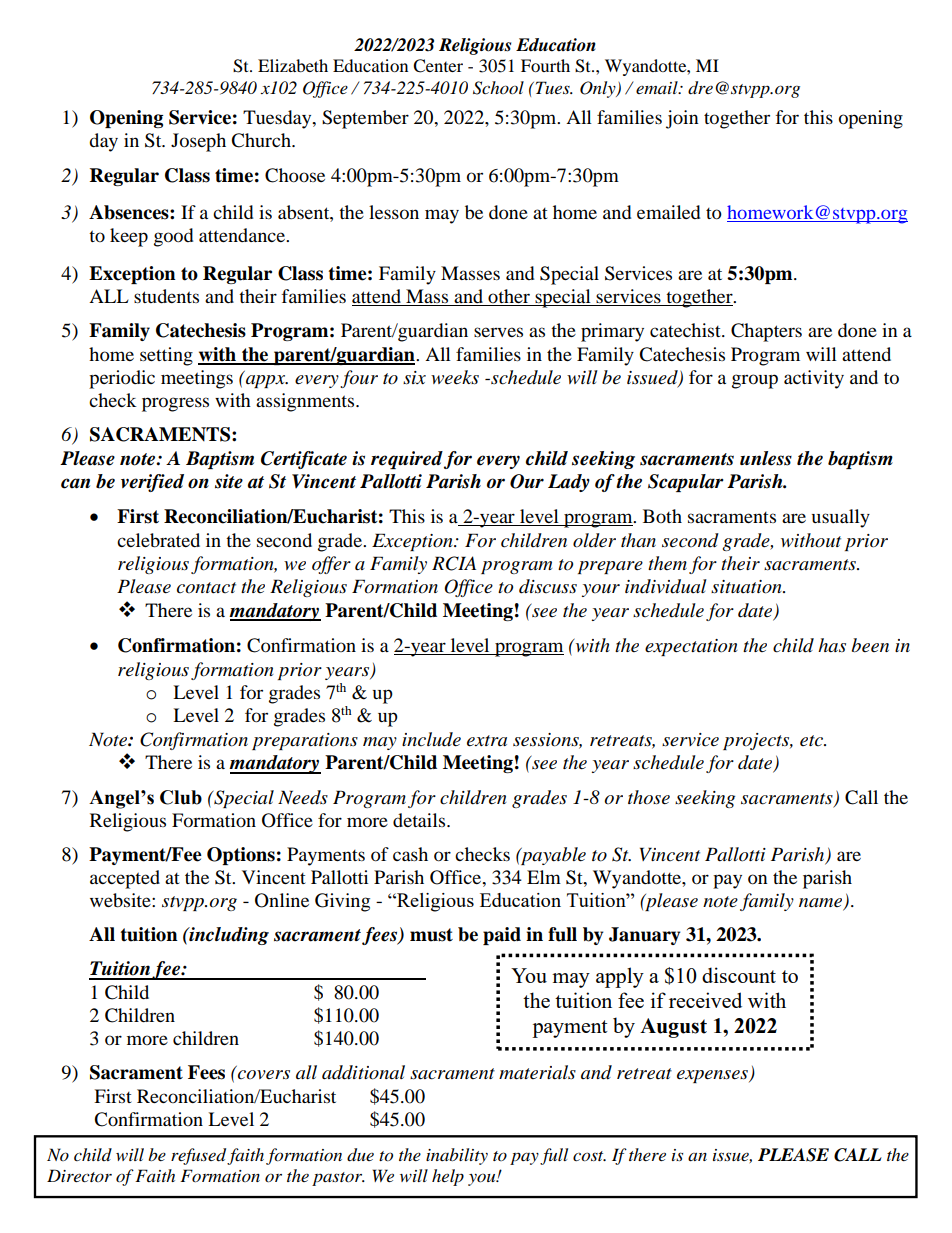 The width and height of the image is (952, 1233). I want to click on refused, so click(199, 1156).
